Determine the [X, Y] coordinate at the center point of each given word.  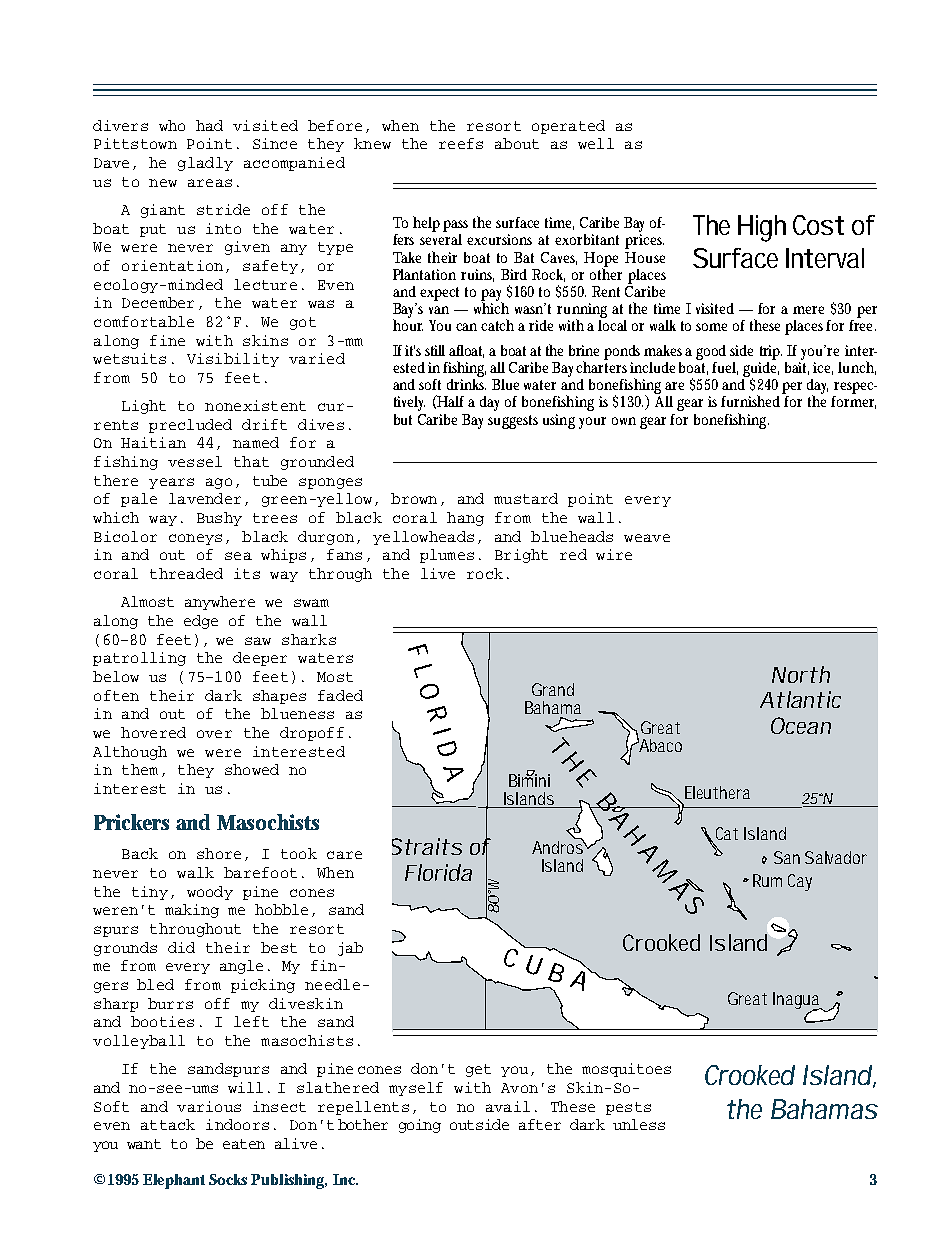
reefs [461, 143]
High [762, 228]
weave [647, 538]
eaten [244, 1144]
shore [219, 853]
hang [465, 519]
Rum [767, 880]
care [344, 855]
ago [219, 483]
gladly [205, 164]
